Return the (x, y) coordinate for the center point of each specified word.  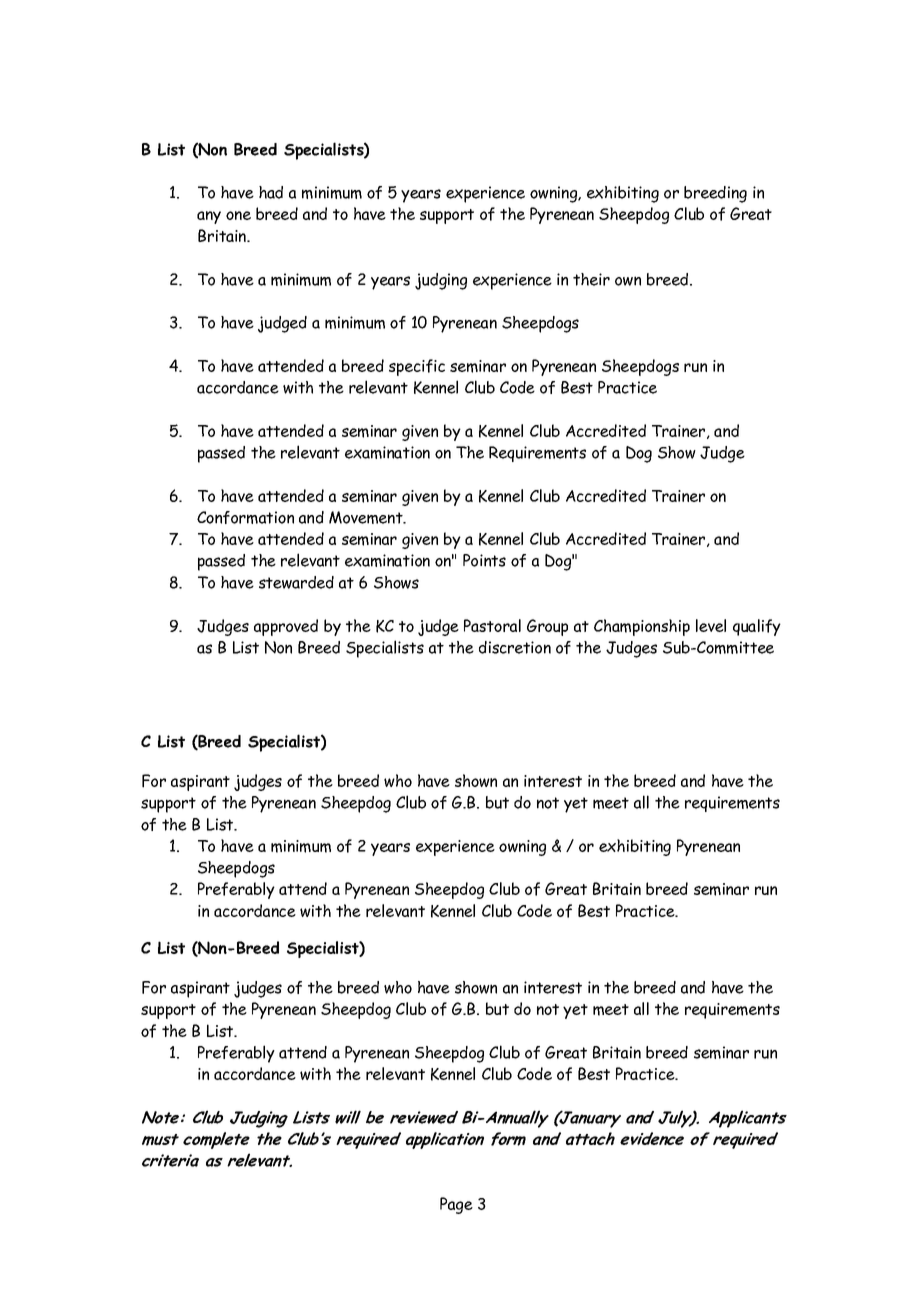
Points (484, 560)
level (711, 625)
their (591, 279)
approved (286, 627)
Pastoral (492, 625)
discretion (515, 647)
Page (456, 1205)
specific (417, 367)
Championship (642, 627)
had (271, 192)
